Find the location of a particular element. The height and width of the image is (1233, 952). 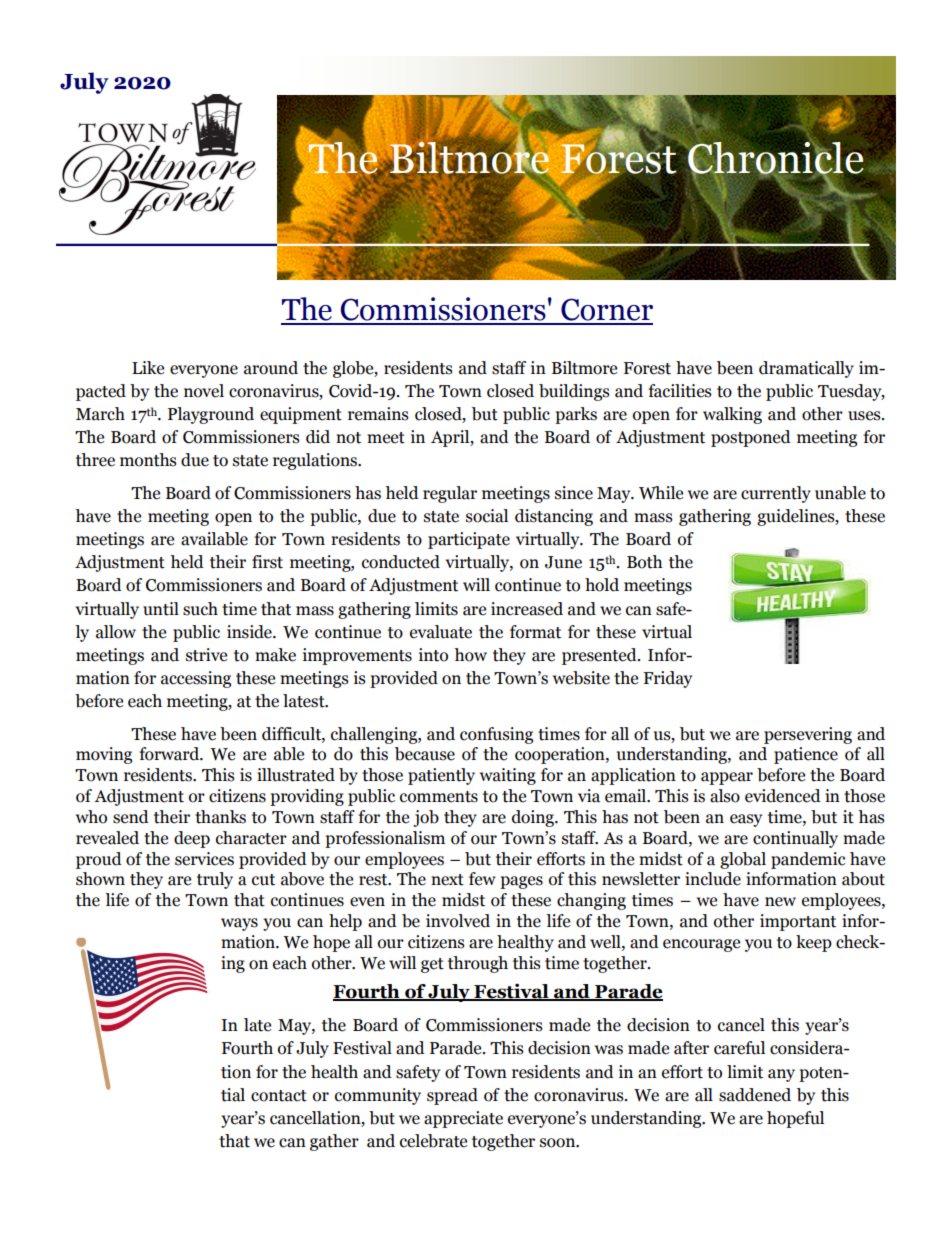

into is located at coordinates (433, 655).
